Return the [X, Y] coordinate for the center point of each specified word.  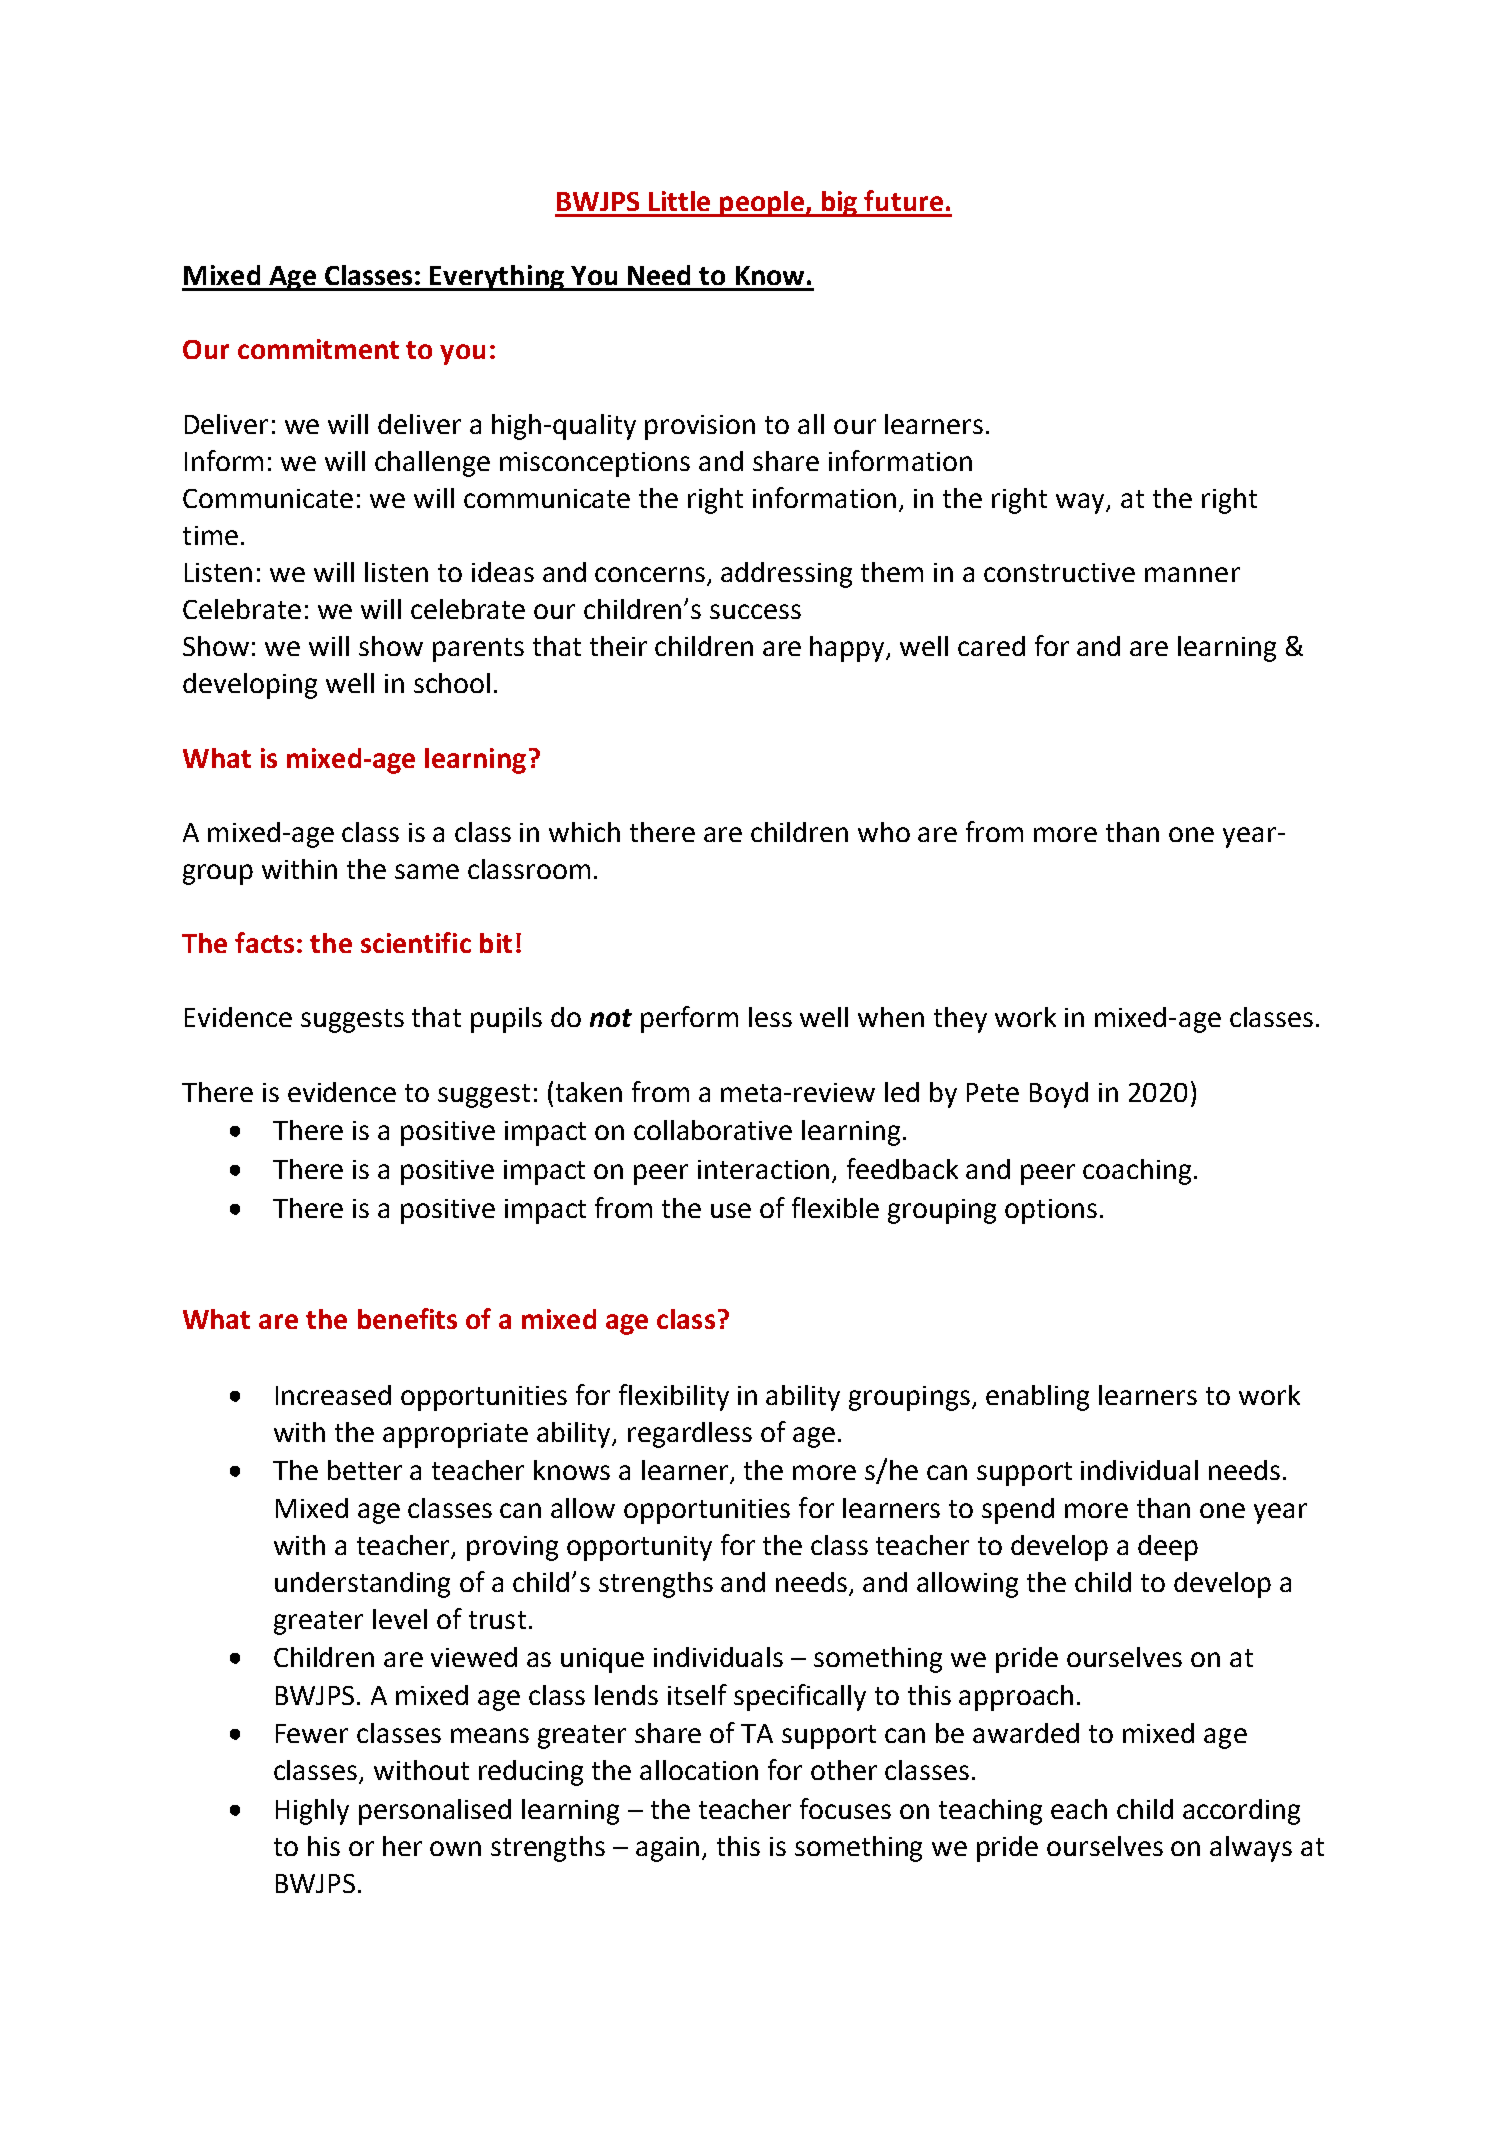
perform [689, 1019]
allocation [699, 1770]
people [762, 204]
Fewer [312, 1733]
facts [266, 942]
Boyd [1059, 1095]
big [839, 204]
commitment [318, 349]
